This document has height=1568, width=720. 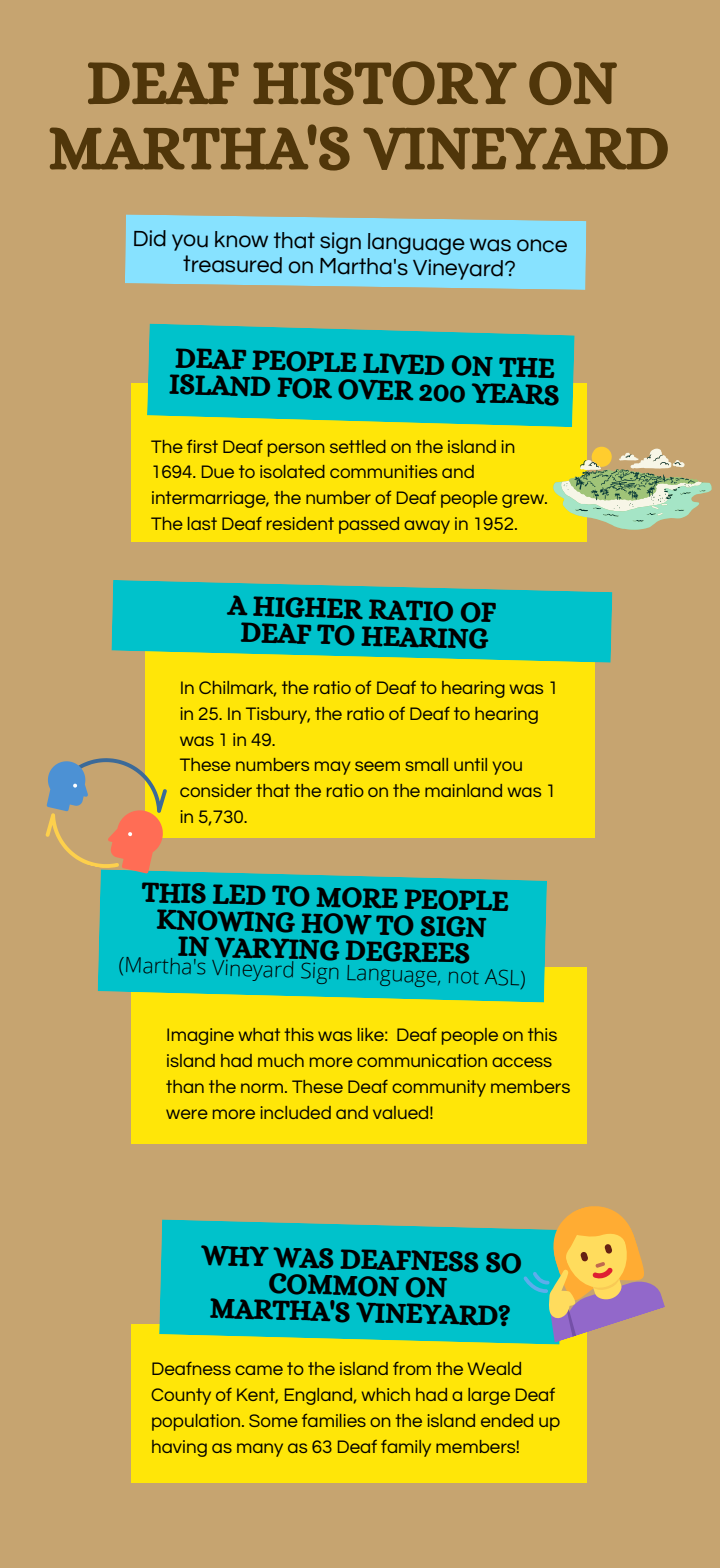 I want to click on access, so click(x=522, y=1062).
